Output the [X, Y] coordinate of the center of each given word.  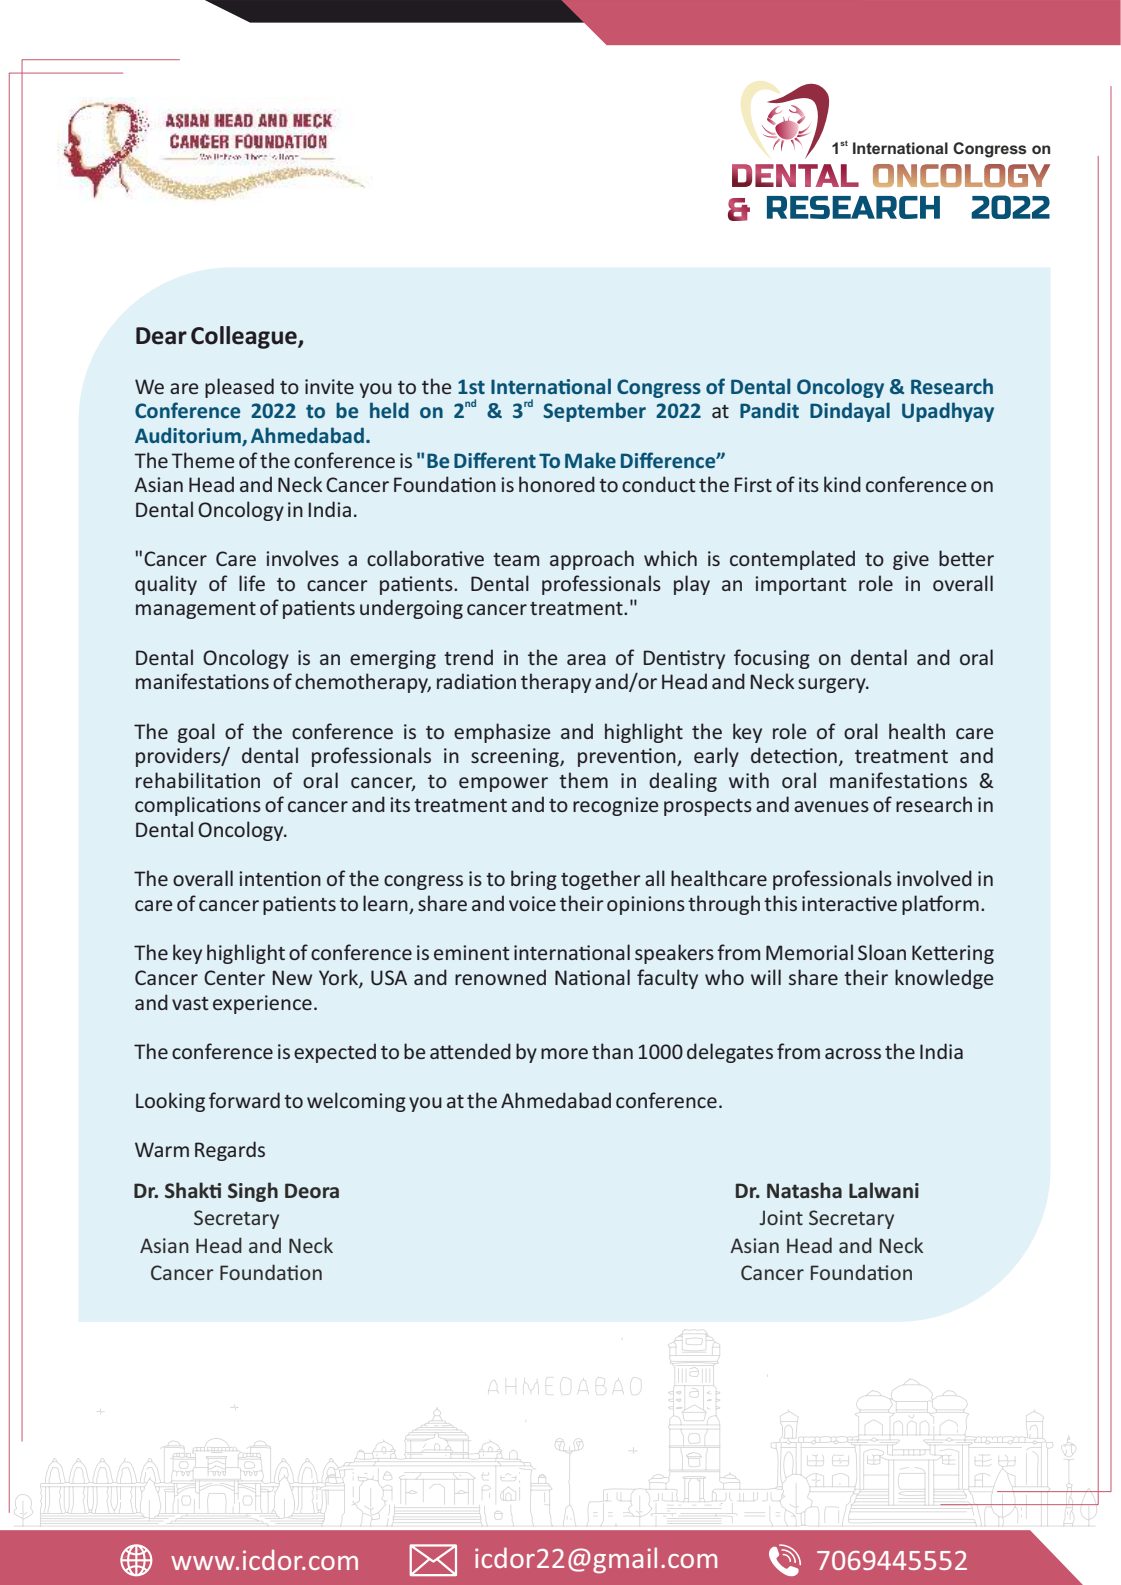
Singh [253, 1192]
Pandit [769, 410]
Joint [781, 1217]
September [594, 412]
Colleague [245, 337]
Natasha [804, 1190]
